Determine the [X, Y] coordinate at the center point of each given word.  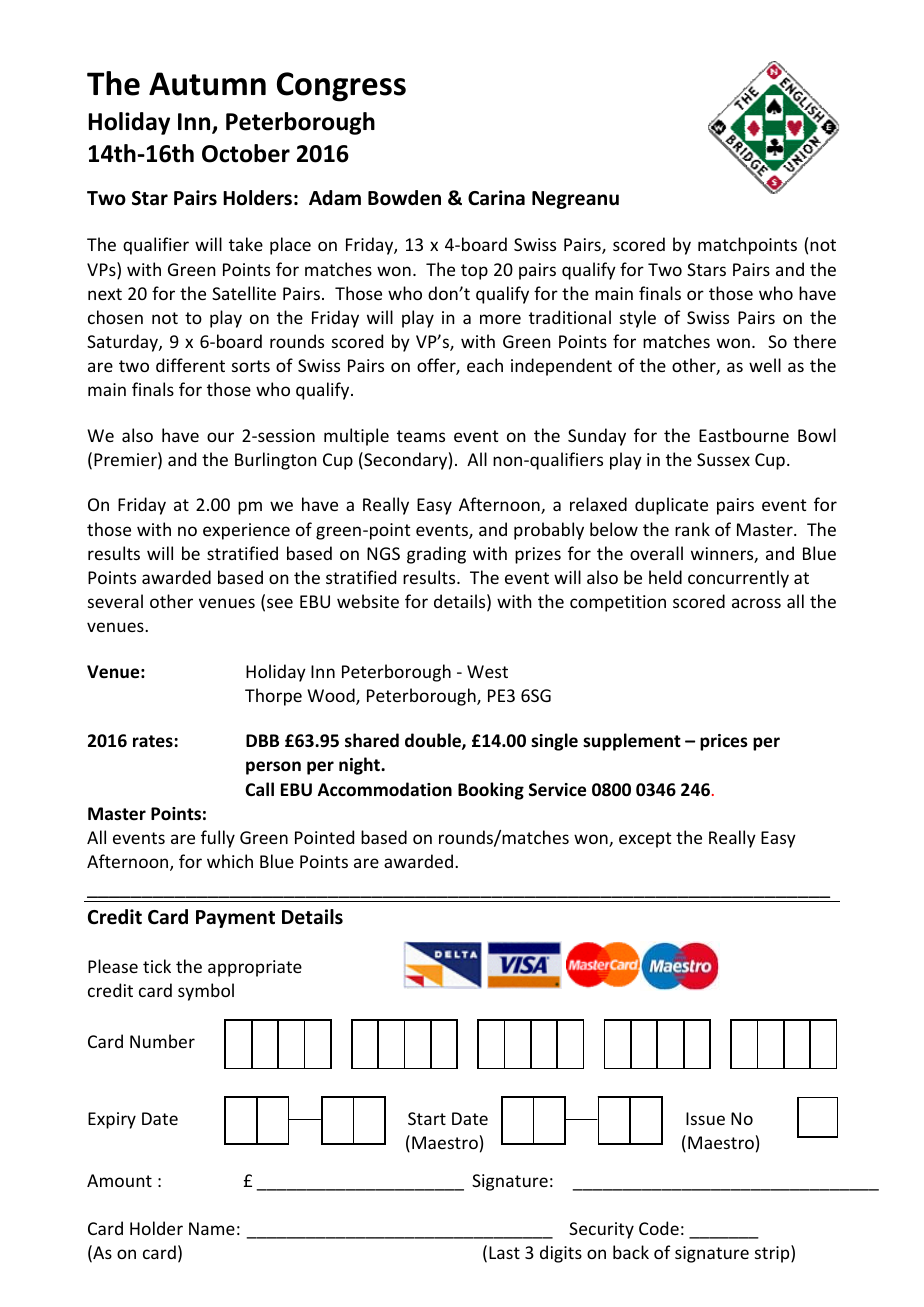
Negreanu [575, 200]
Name [212, 1228]
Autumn [207, 84]
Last [504, 1252]
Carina [496, 198]
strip [773, 1254]
